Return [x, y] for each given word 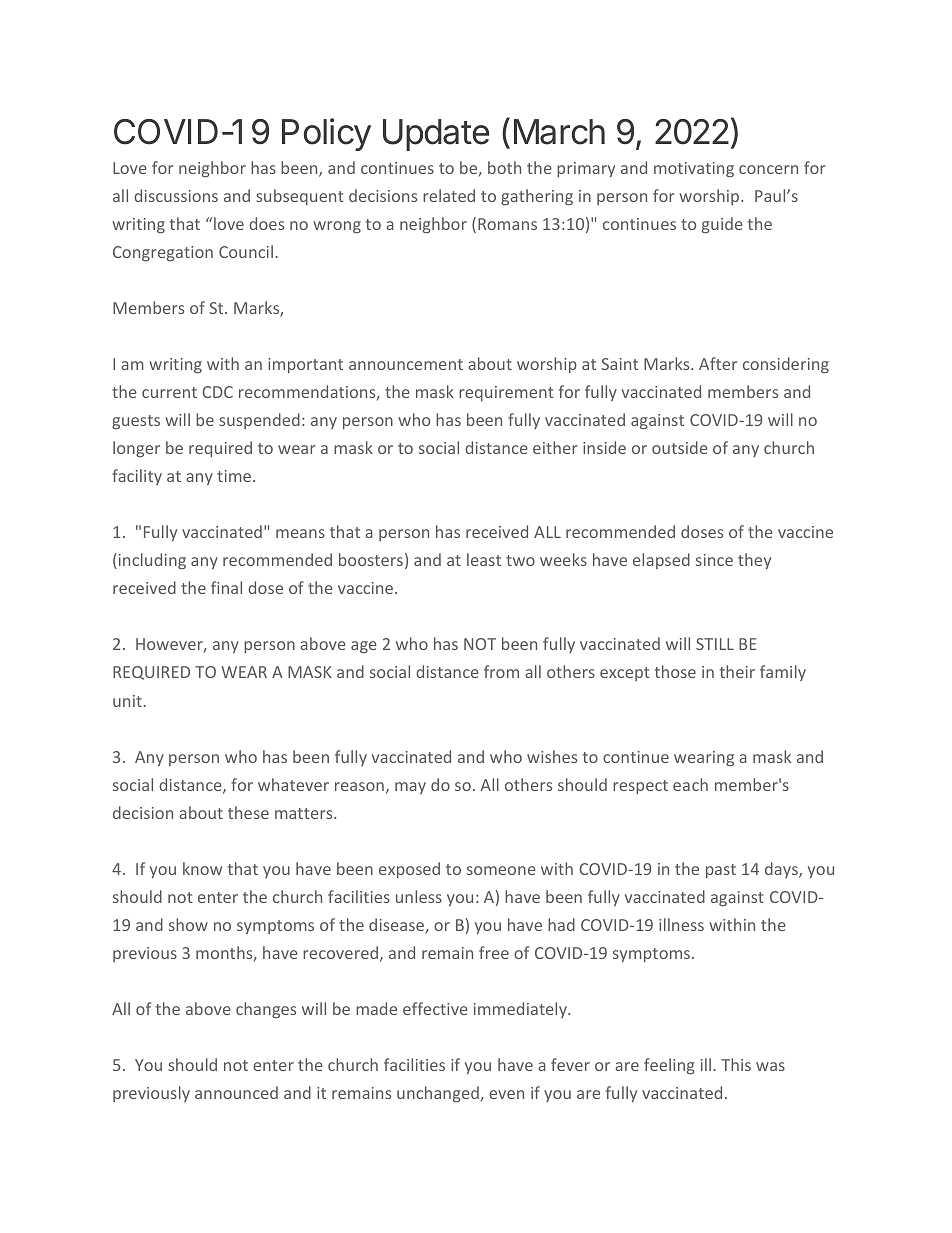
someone [501, 870]
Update [436, 135]
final [226, 587]
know [202, 868]
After [718, 363]
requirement [506, 393]
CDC [217, 392]
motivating [694, 169]
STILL [715, 644]
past [721, 871]
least [484, 559]
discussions [176, 195]
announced [236, 1092]
